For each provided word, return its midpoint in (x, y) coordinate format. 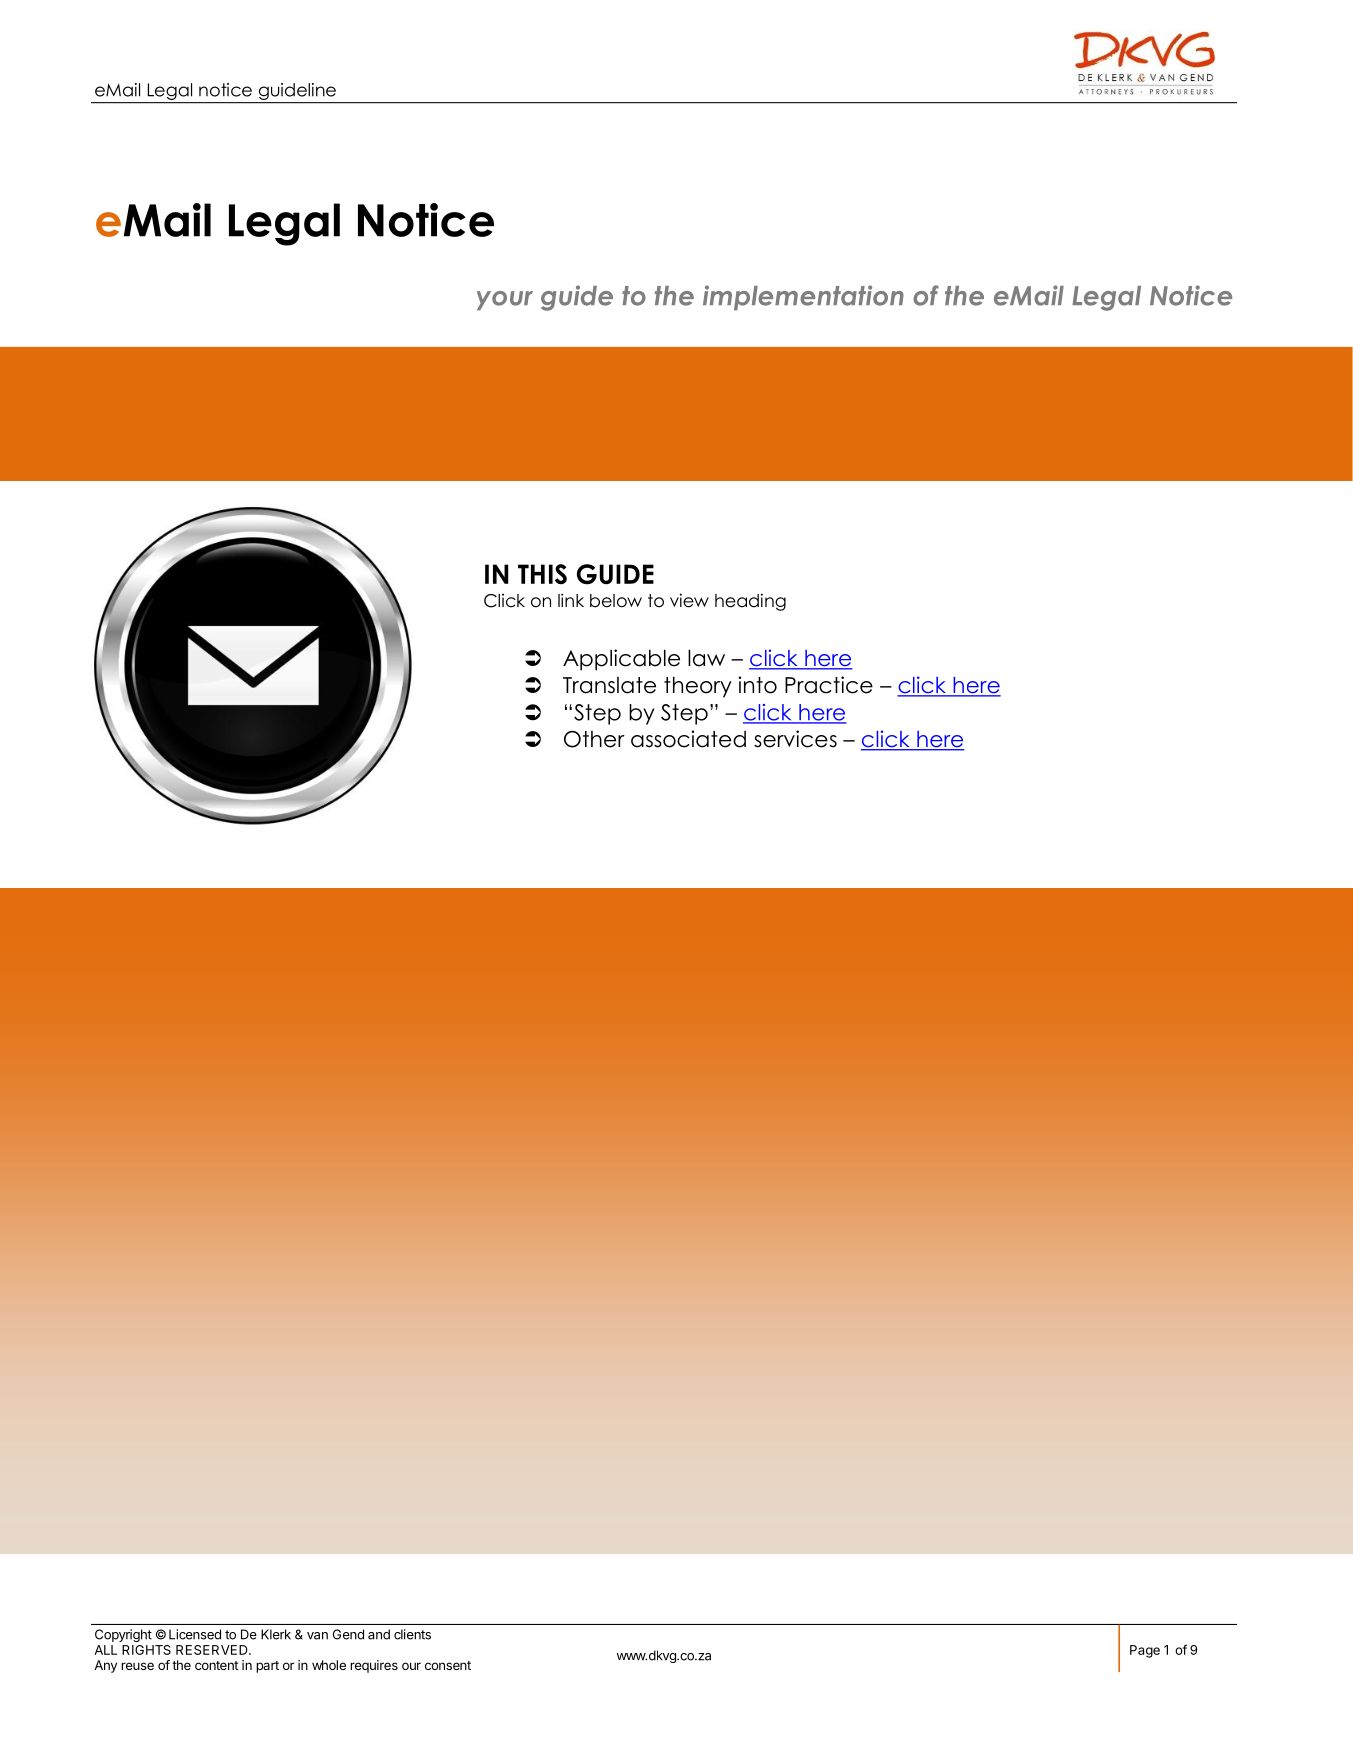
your (505, 301)
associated (688, 739)
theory (698, 687)
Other (594, 739)
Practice (829, 685)
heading (750, 602)
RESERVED (213, 1650)
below (616, 601)
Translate (609, 685)
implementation (803, 298)
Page (1145, 1651)
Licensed (195, 1634)
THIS (542, 574)
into (757, 685)
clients (412, 1634)
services (795, 739)
